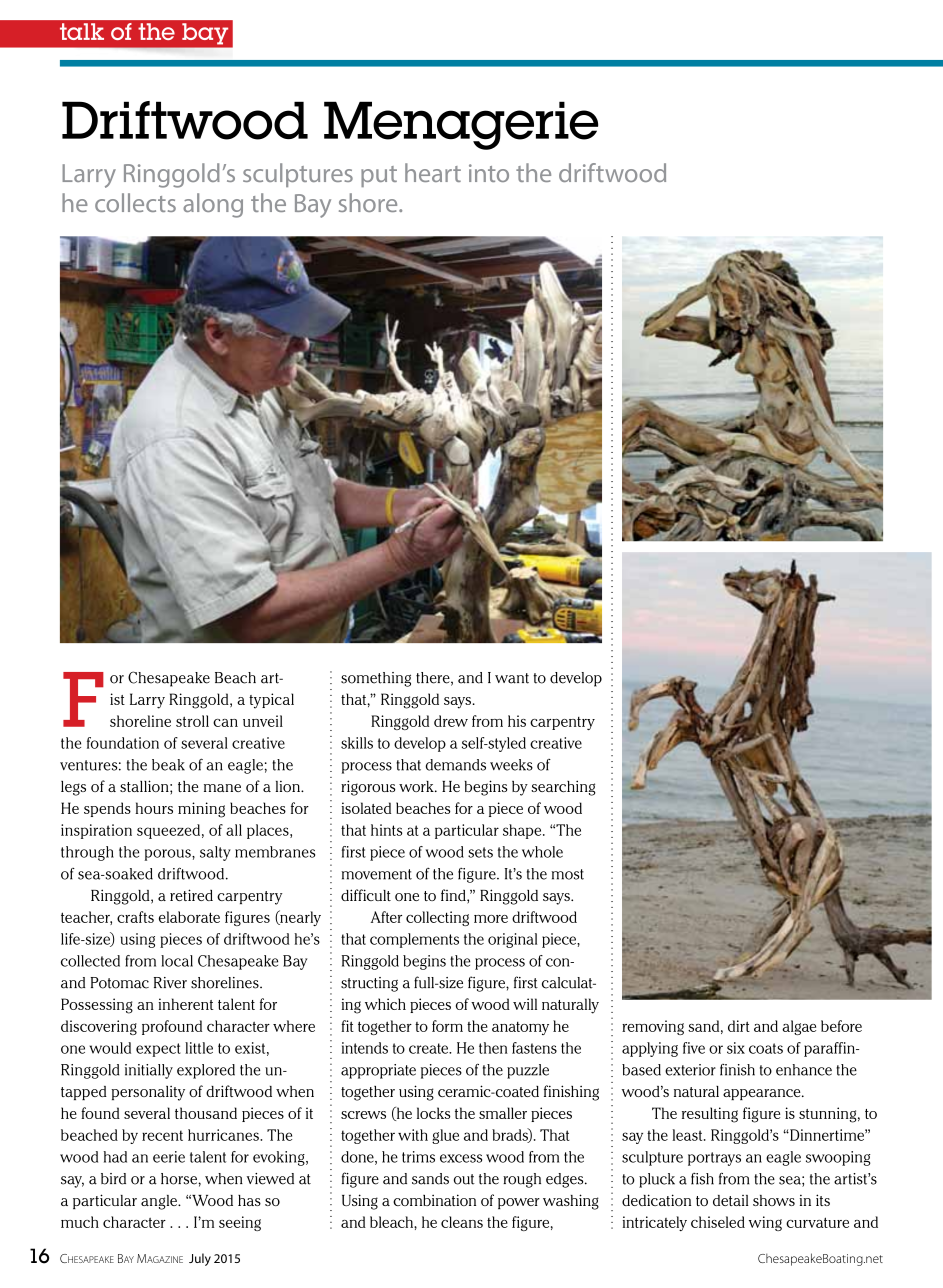 The image size is (943, 1288). I want to click on typical, so click(271, 701).
